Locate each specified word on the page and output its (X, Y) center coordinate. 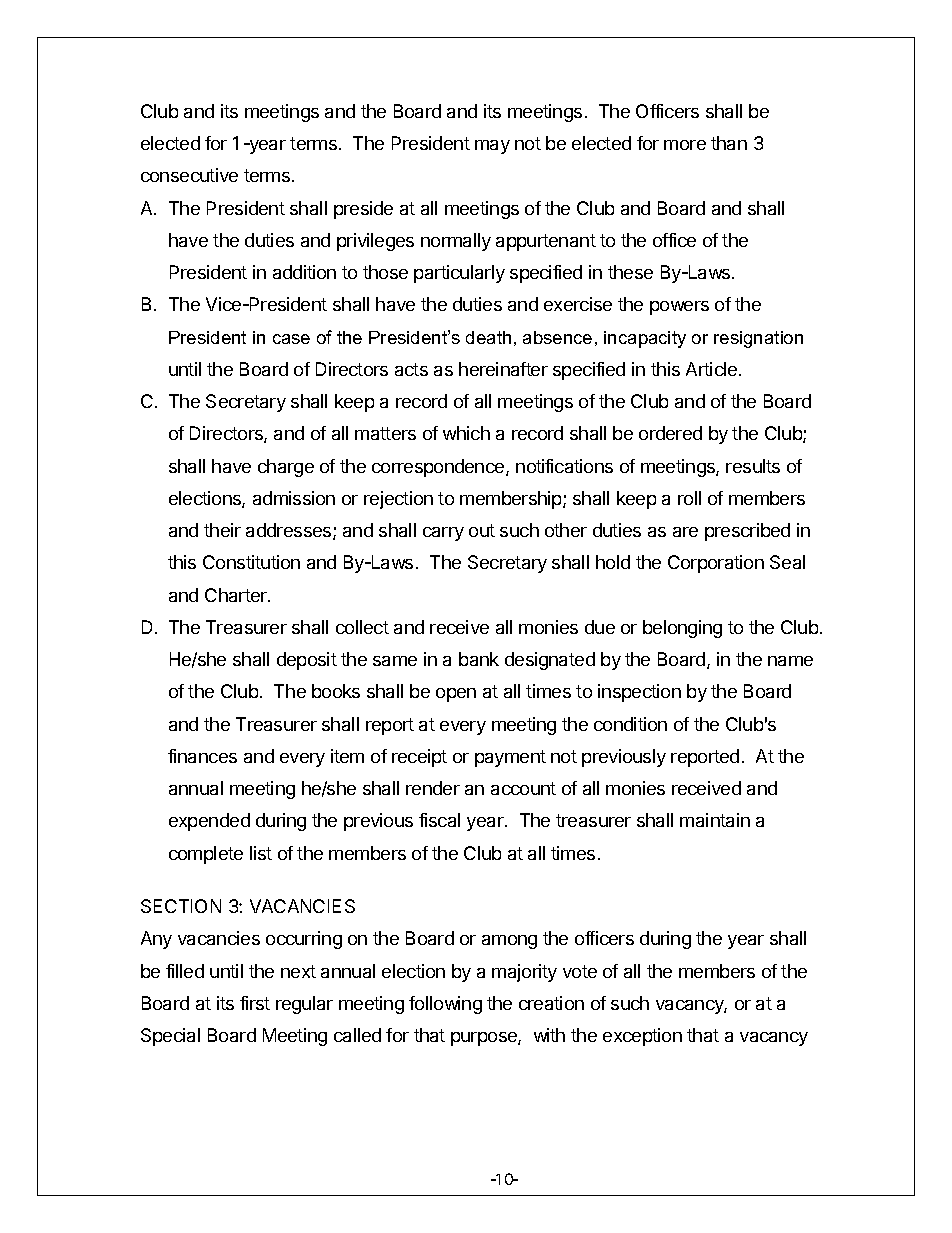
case (291, 339)
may (492, 147)
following (445, 1005)
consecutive (189, 175)
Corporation (716, 564)
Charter (237, 595)
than (729, 143)
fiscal (439, 820)
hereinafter (503, 369)
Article (713, 369)
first (255, 1003)
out (482, 530)
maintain (715, 820)
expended (209, 822)
